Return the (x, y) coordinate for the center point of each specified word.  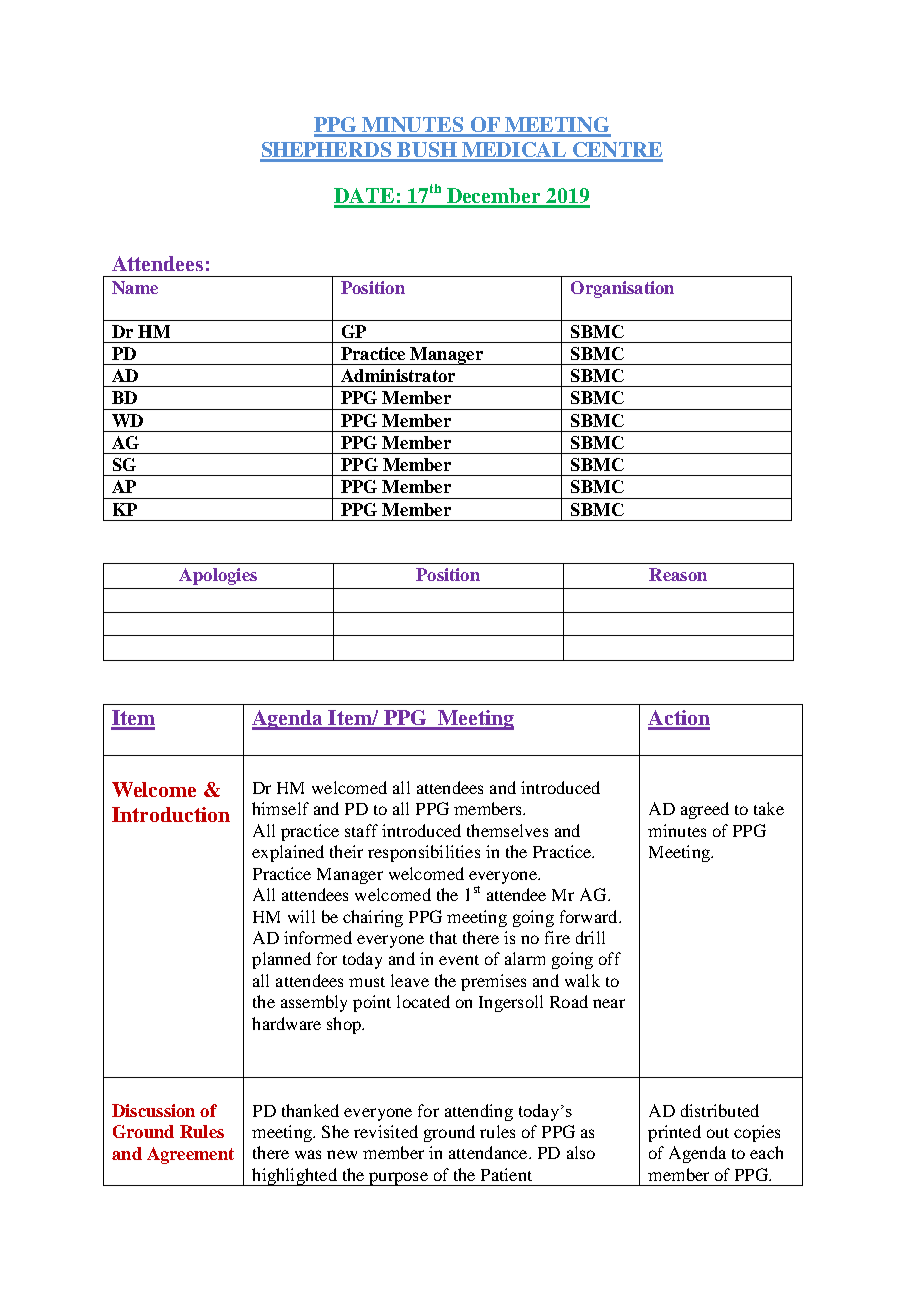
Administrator (398, 375)
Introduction (171, 814)
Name (135, 287)
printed (674, 1133)
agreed (705, 810)
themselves (507, 830)
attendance (489, 1152)
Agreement (190, 1155)
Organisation (622, 289)
